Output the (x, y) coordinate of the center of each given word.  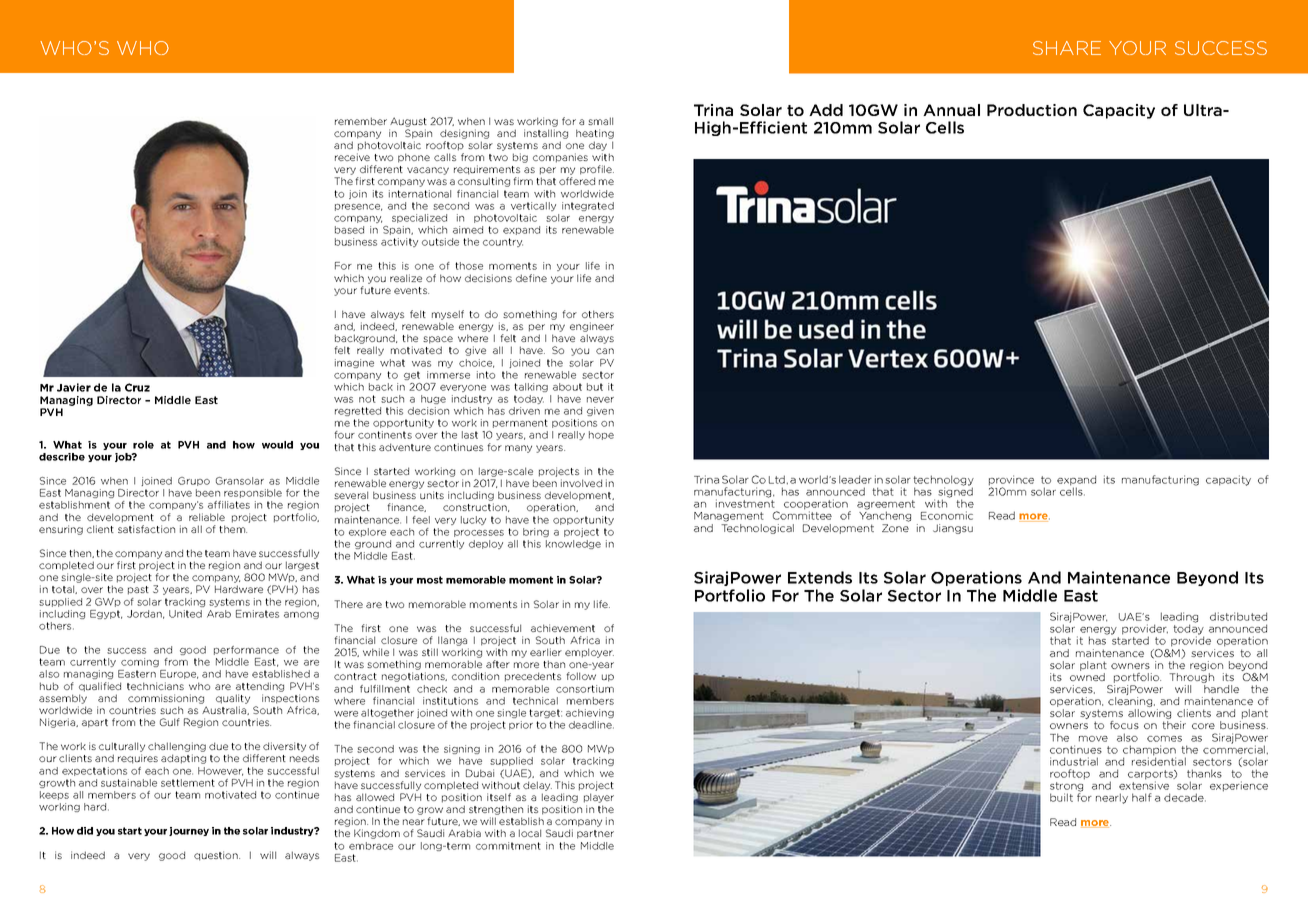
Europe (179, 674)
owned (1087, 677)
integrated (588, 206)
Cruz (137, 387)
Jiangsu (953, 529)
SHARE (1067, 48)
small (600, 121)
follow (581, 676)
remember (361, 121)
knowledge (573, 544)
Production (1032, 110)
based (349, 230)
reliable (207, 517)
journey (189, 831)
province (1011, 481)
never (600, 400)
